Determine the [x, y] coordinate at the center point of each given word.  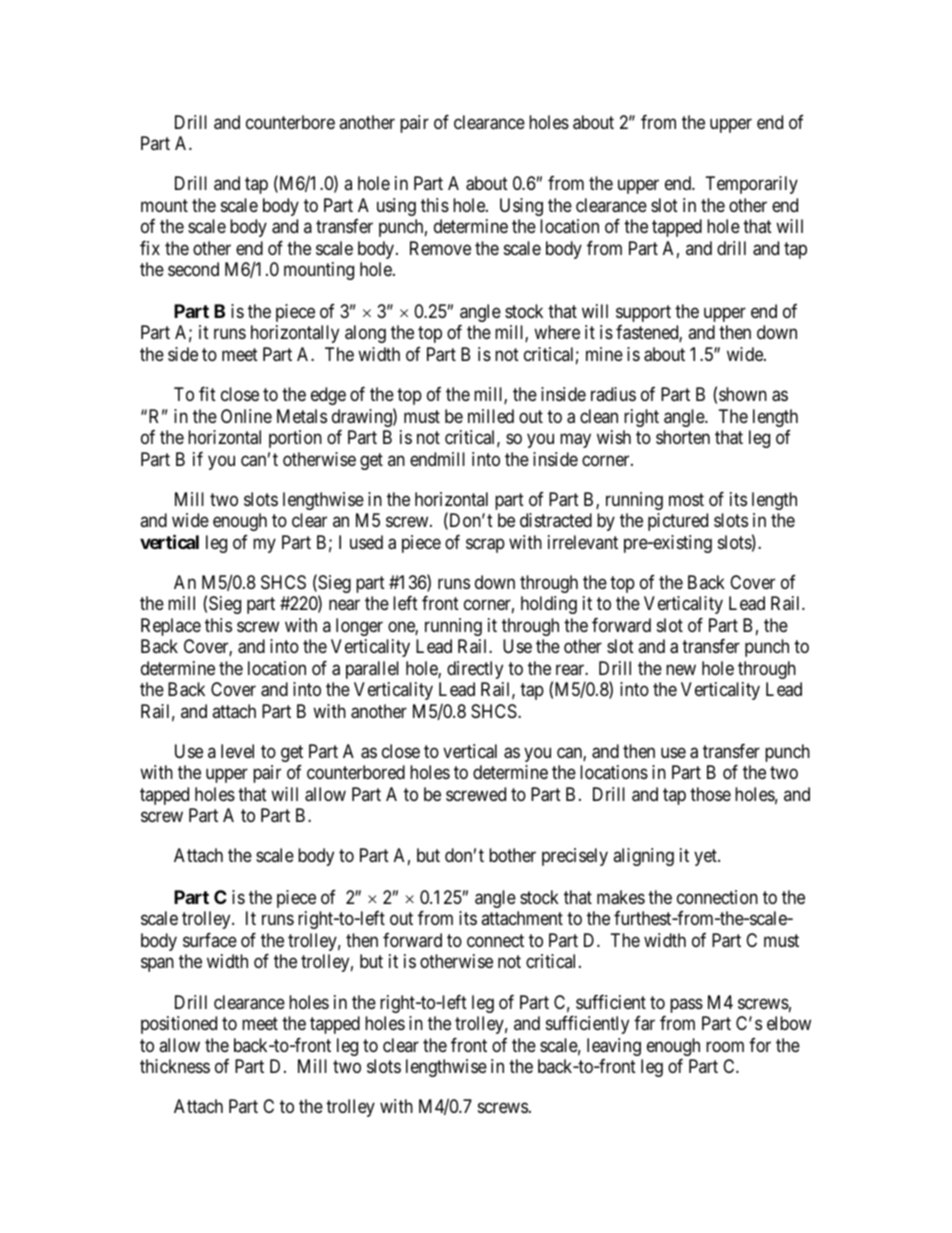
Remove [440, 248]
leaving [614, 1047]
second [193, 269]
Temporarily [752, 185]
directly [475, 670]
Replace [171, 627]
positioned [179, 1025]
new [681, 669]
